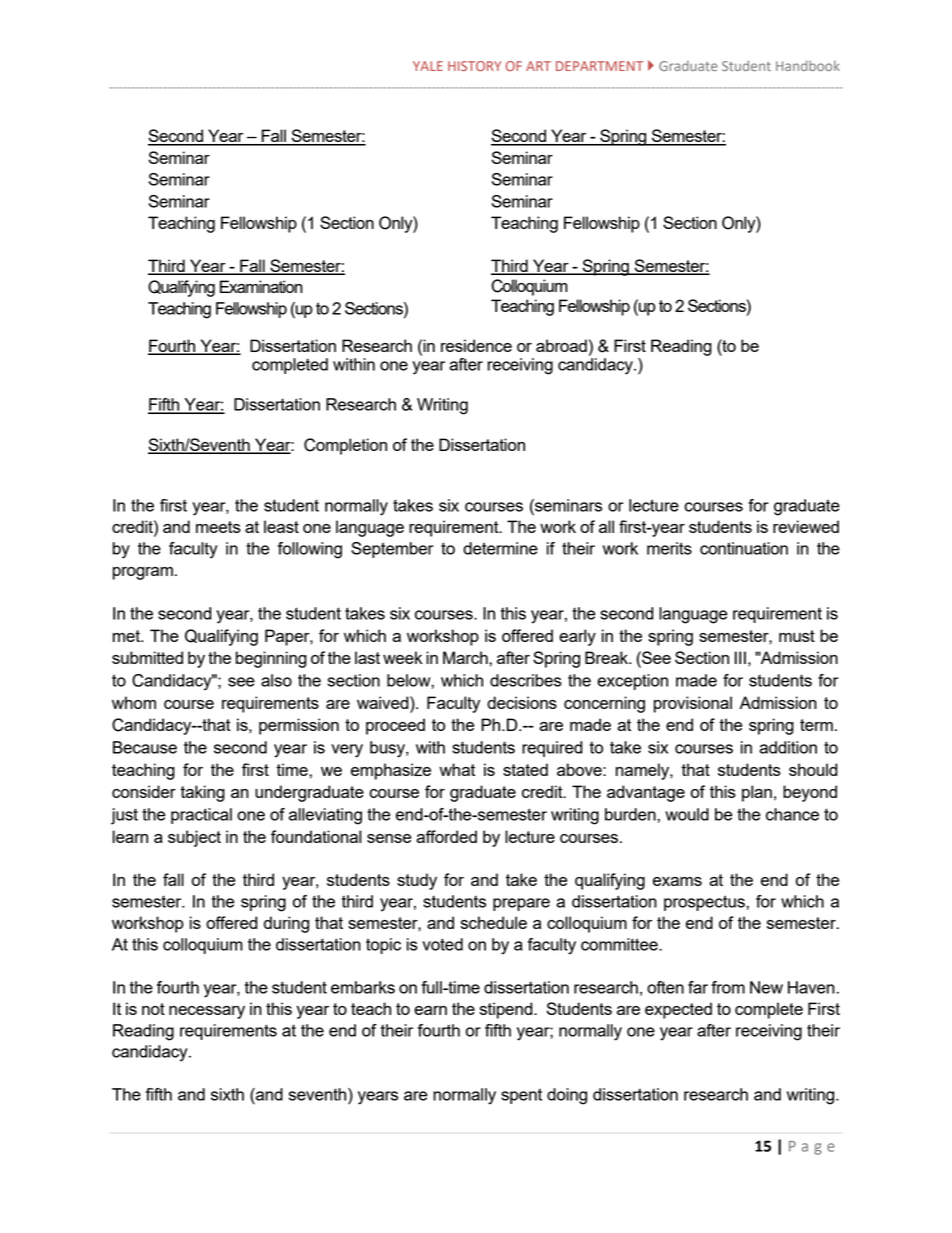  Describe the element at coordinates (744, 548) in the screenshot. I see `continuation` at that location.
